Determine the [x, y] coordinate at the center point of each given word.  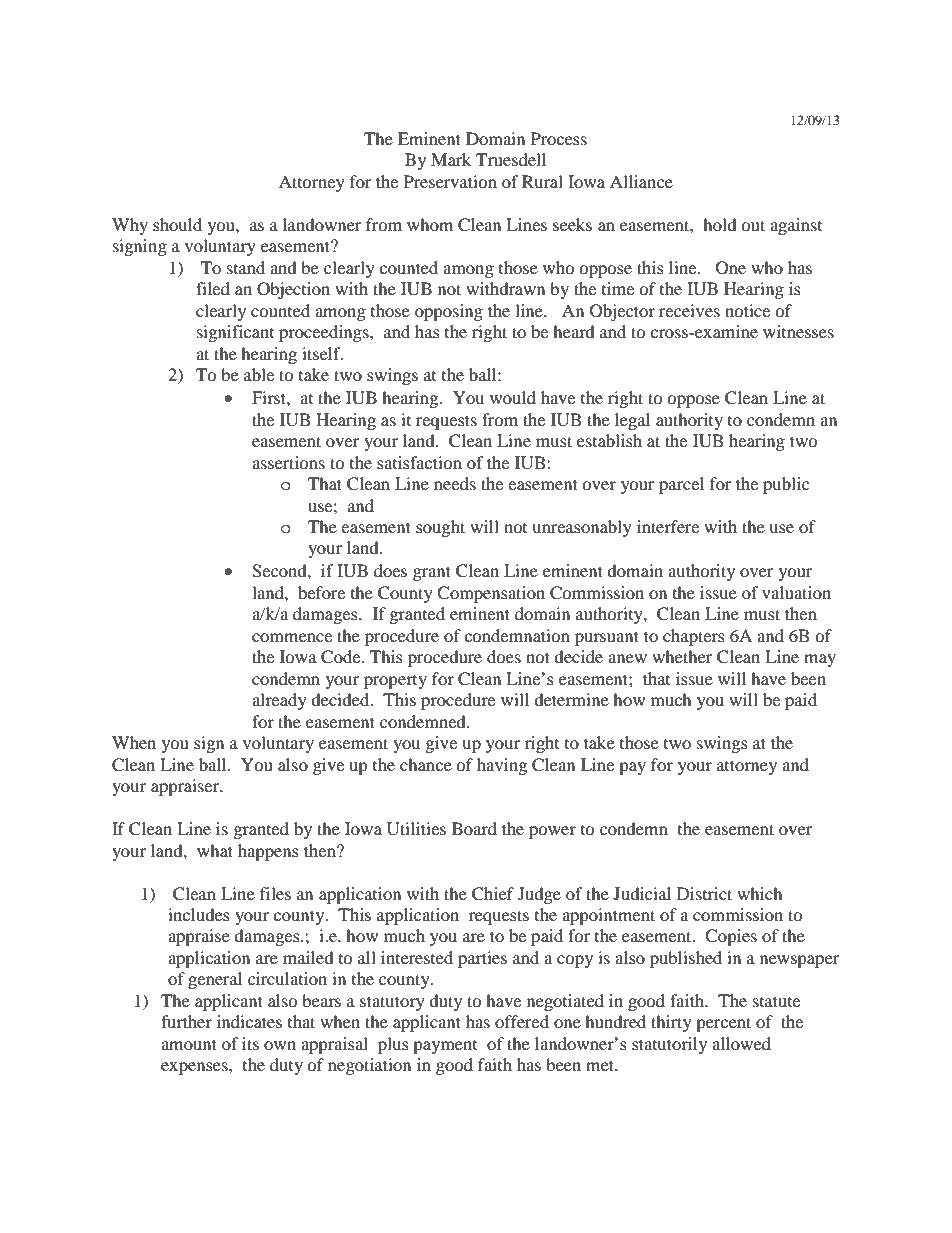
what [215, 850]
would [513, 397]
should [177, 224]
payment [445, 1047]
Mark [451, 159]
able [259, 374]
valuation [796, 592]
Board [474, 828]
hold [720, 224]
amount [189, 1044]
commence [292, 637]
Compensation [491, 594]
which [760, 893]
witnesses [798, 331]
